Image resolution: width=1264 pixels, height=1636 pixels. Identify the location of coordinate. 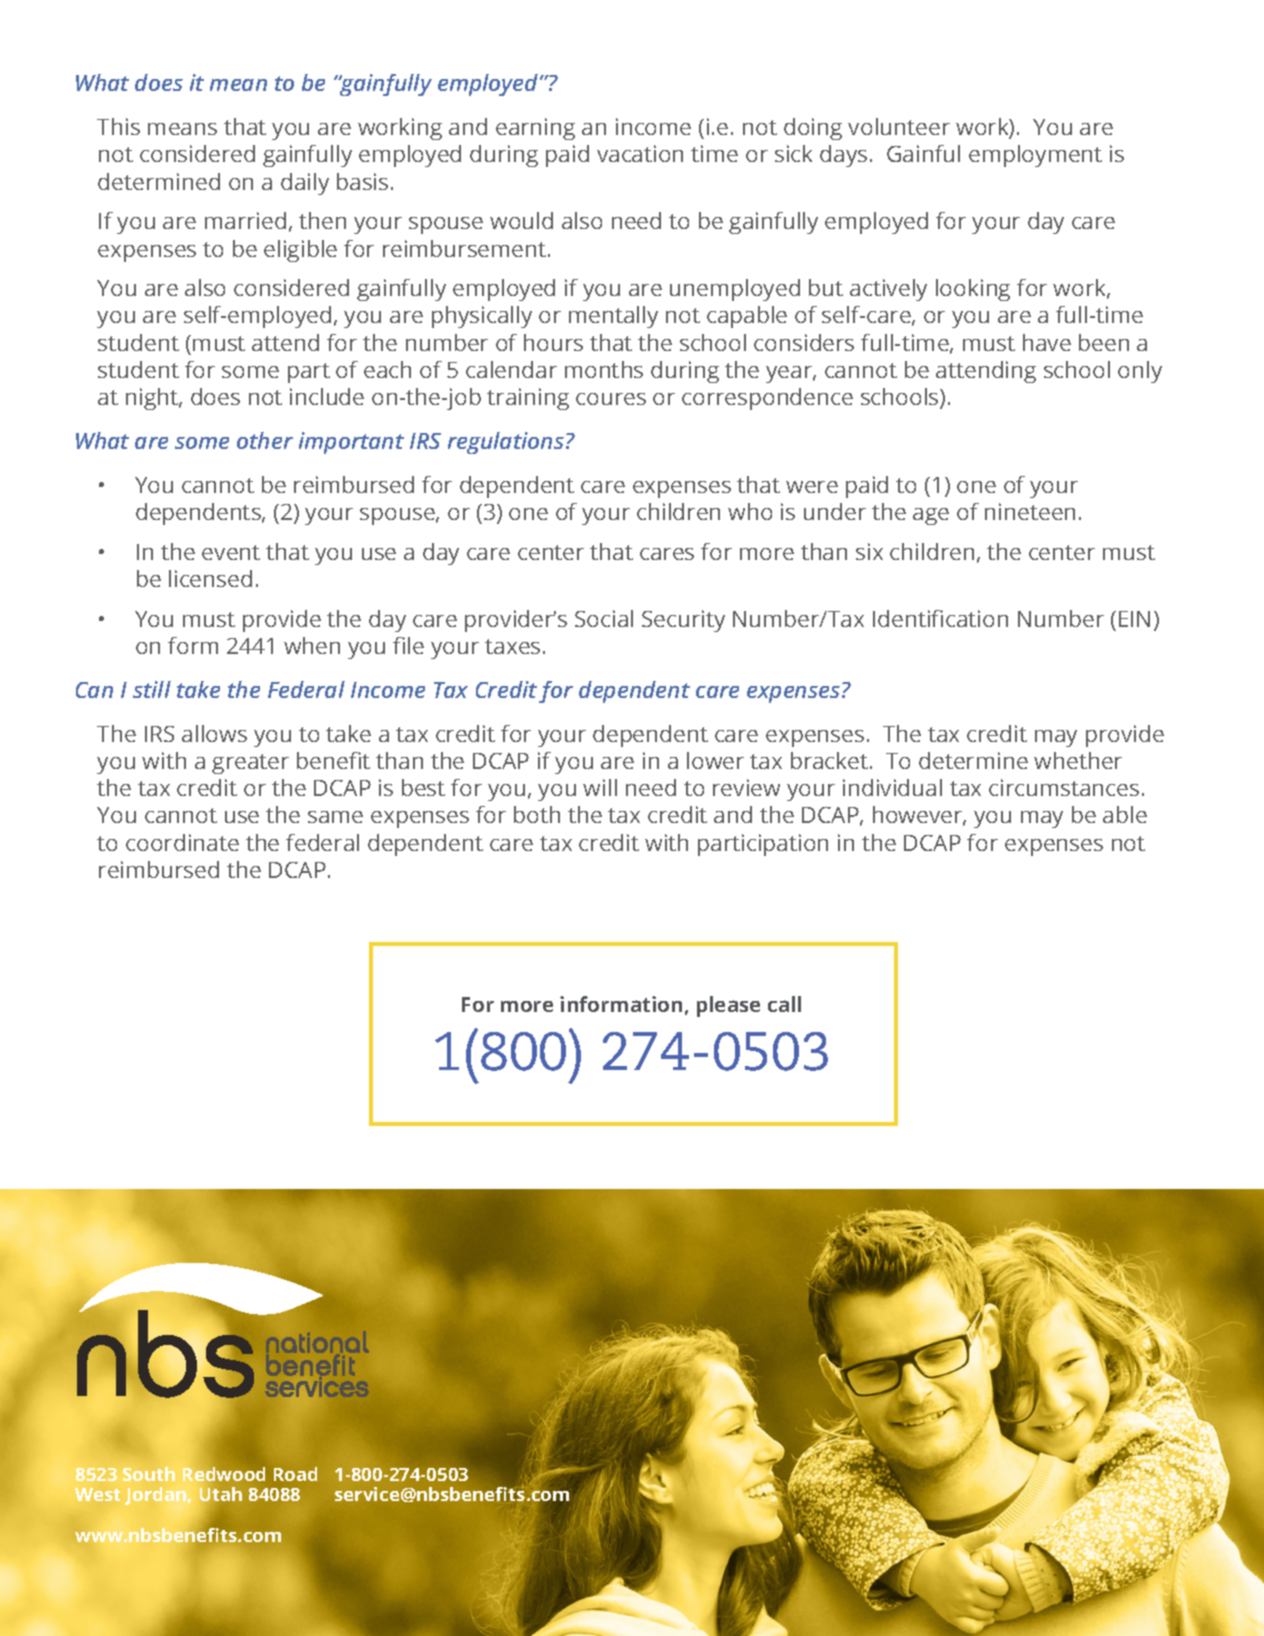
(182, 842).
